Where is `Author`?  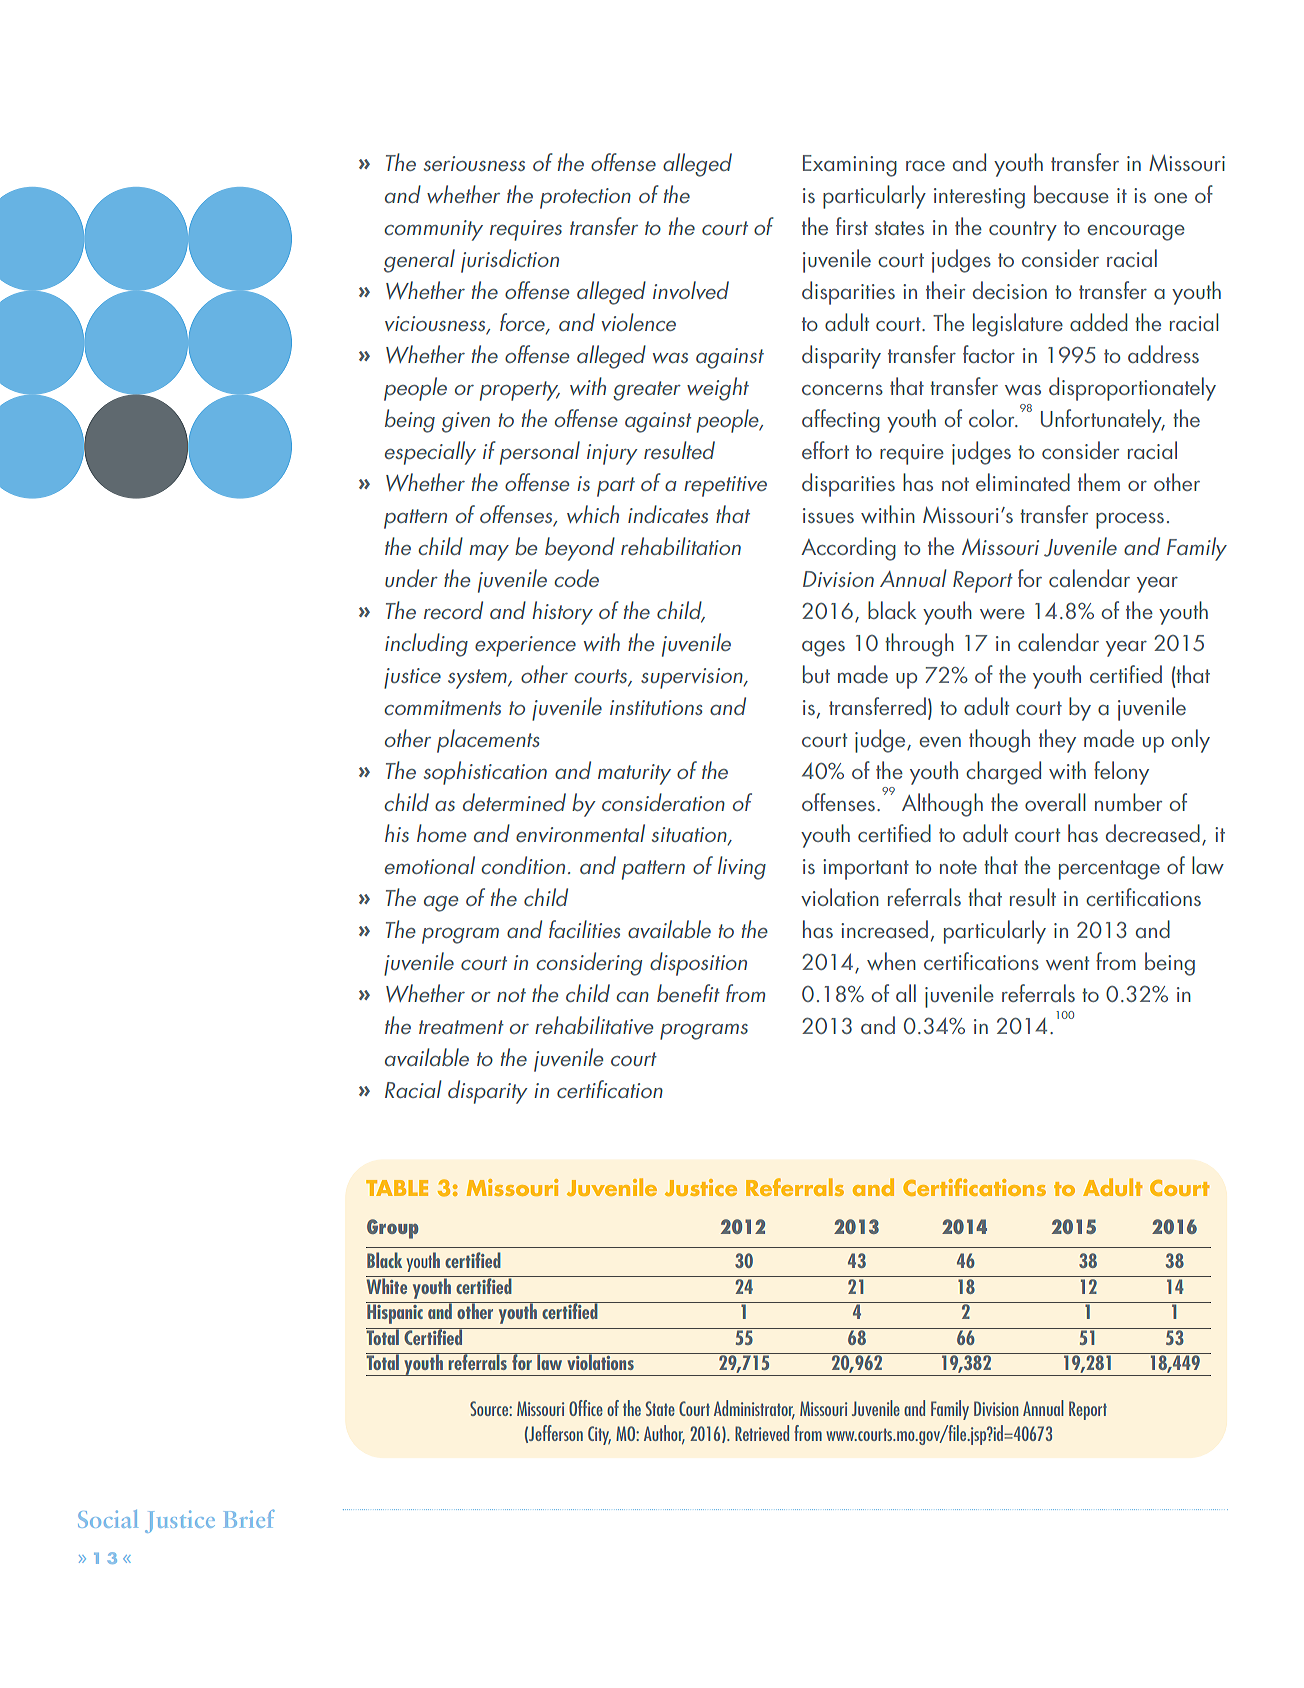 Author is located at coordinates (664, 1434).
